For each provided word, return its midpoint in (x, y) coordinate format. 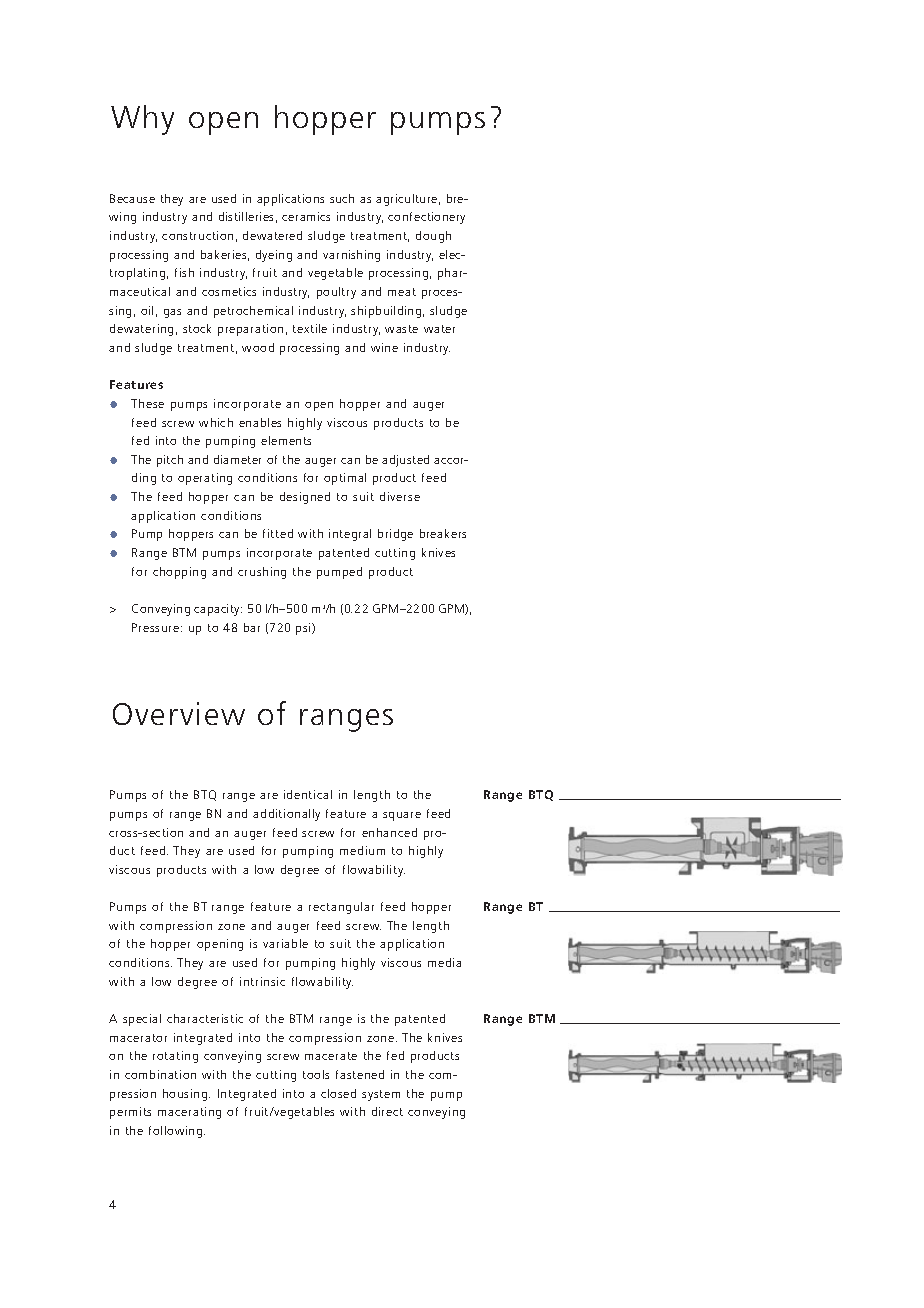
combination (160, 1074)
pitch (170, 461)
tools (316, 1074)
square (402, 816)
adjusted (405, 461)
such (342, 198)
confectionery (426, 218)
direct (387, 1111)
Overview (179, 713)
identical (308, 794)
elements (286, 440)
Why (142, 120)
